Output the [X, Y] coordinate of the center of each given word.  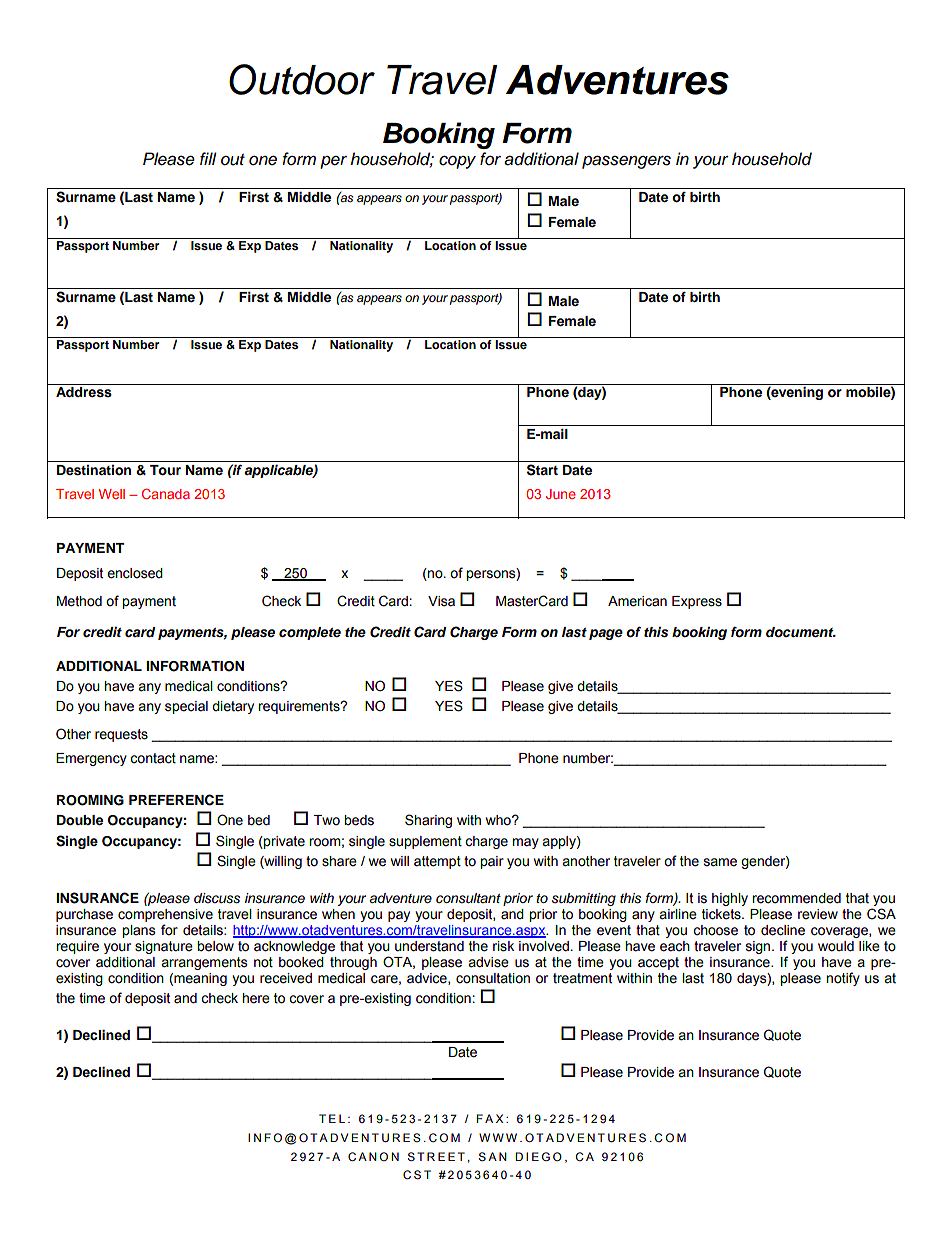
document [801, 632]
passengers [626, 162]
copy [457, 162]
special [186, 707]
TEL [332, 1118]
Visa [441, 601]
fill [208, 158]
